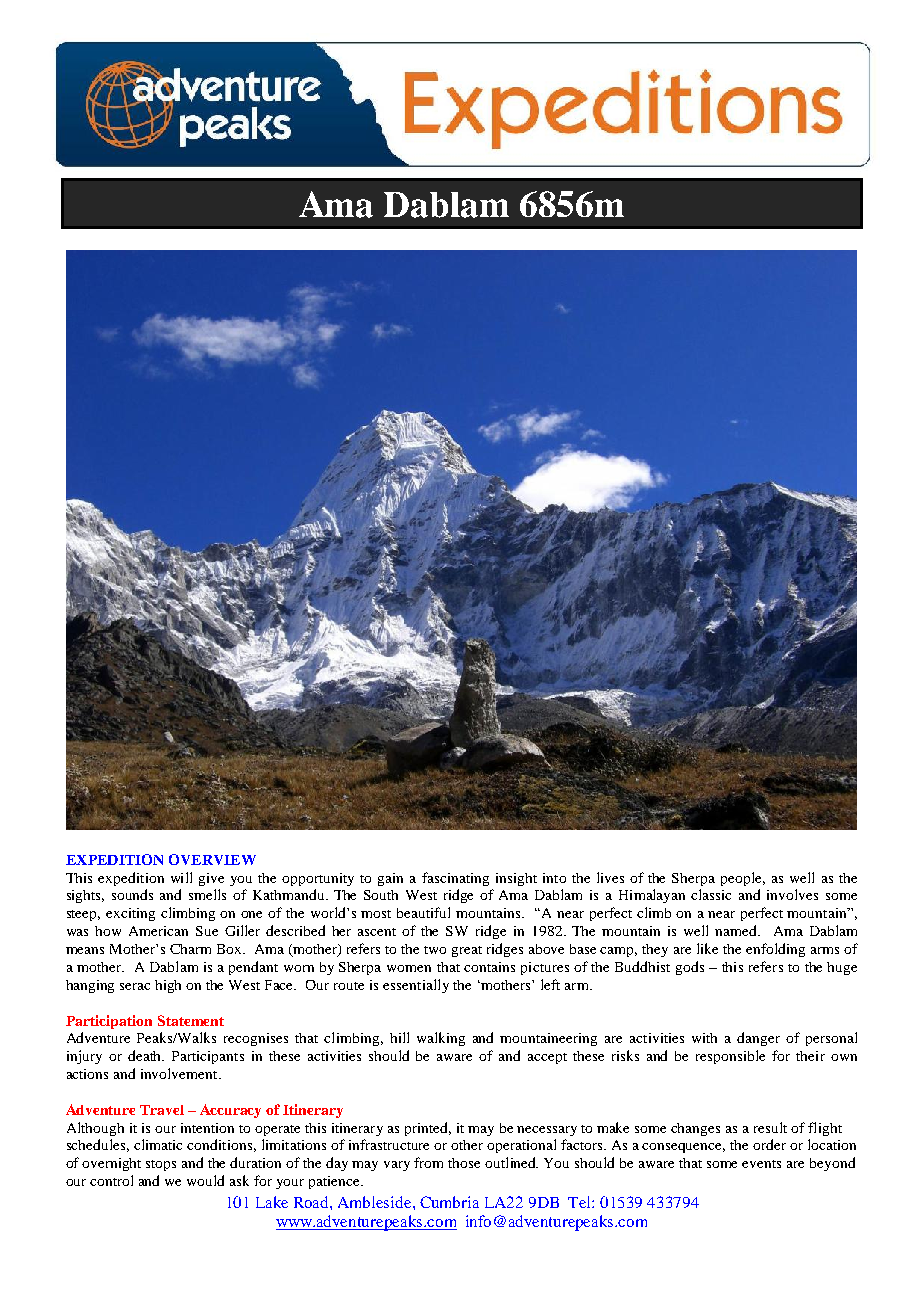  I want to click on will, so click(181, 877).
